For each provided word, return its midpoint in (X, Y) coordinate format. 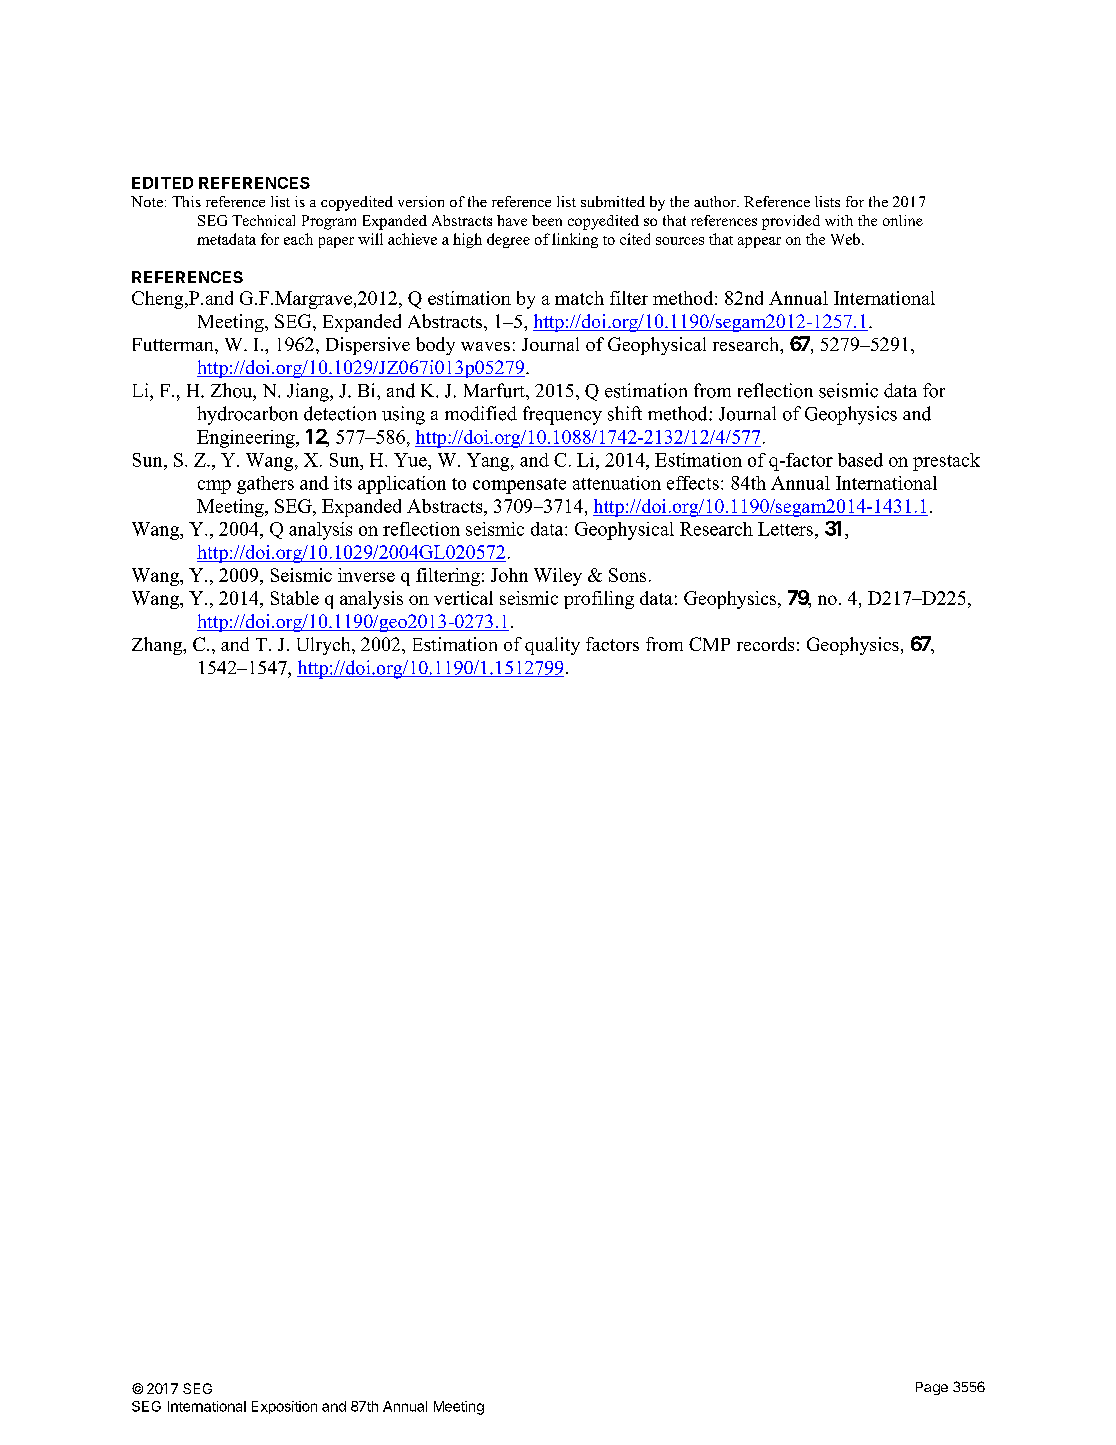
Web (845, 239)
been (547, 220)
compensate (519, 486)
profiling (599, 600)
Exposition (284, 1407)
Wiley (558, 577)
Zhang (158, 646)
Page (932, 1388)
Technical (263, 220)
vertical (463, 598)
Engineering (247, 439)
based (860, 460)
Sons (627, 575)
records (765, 644)
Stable (295, 598)
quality (552, 646)
